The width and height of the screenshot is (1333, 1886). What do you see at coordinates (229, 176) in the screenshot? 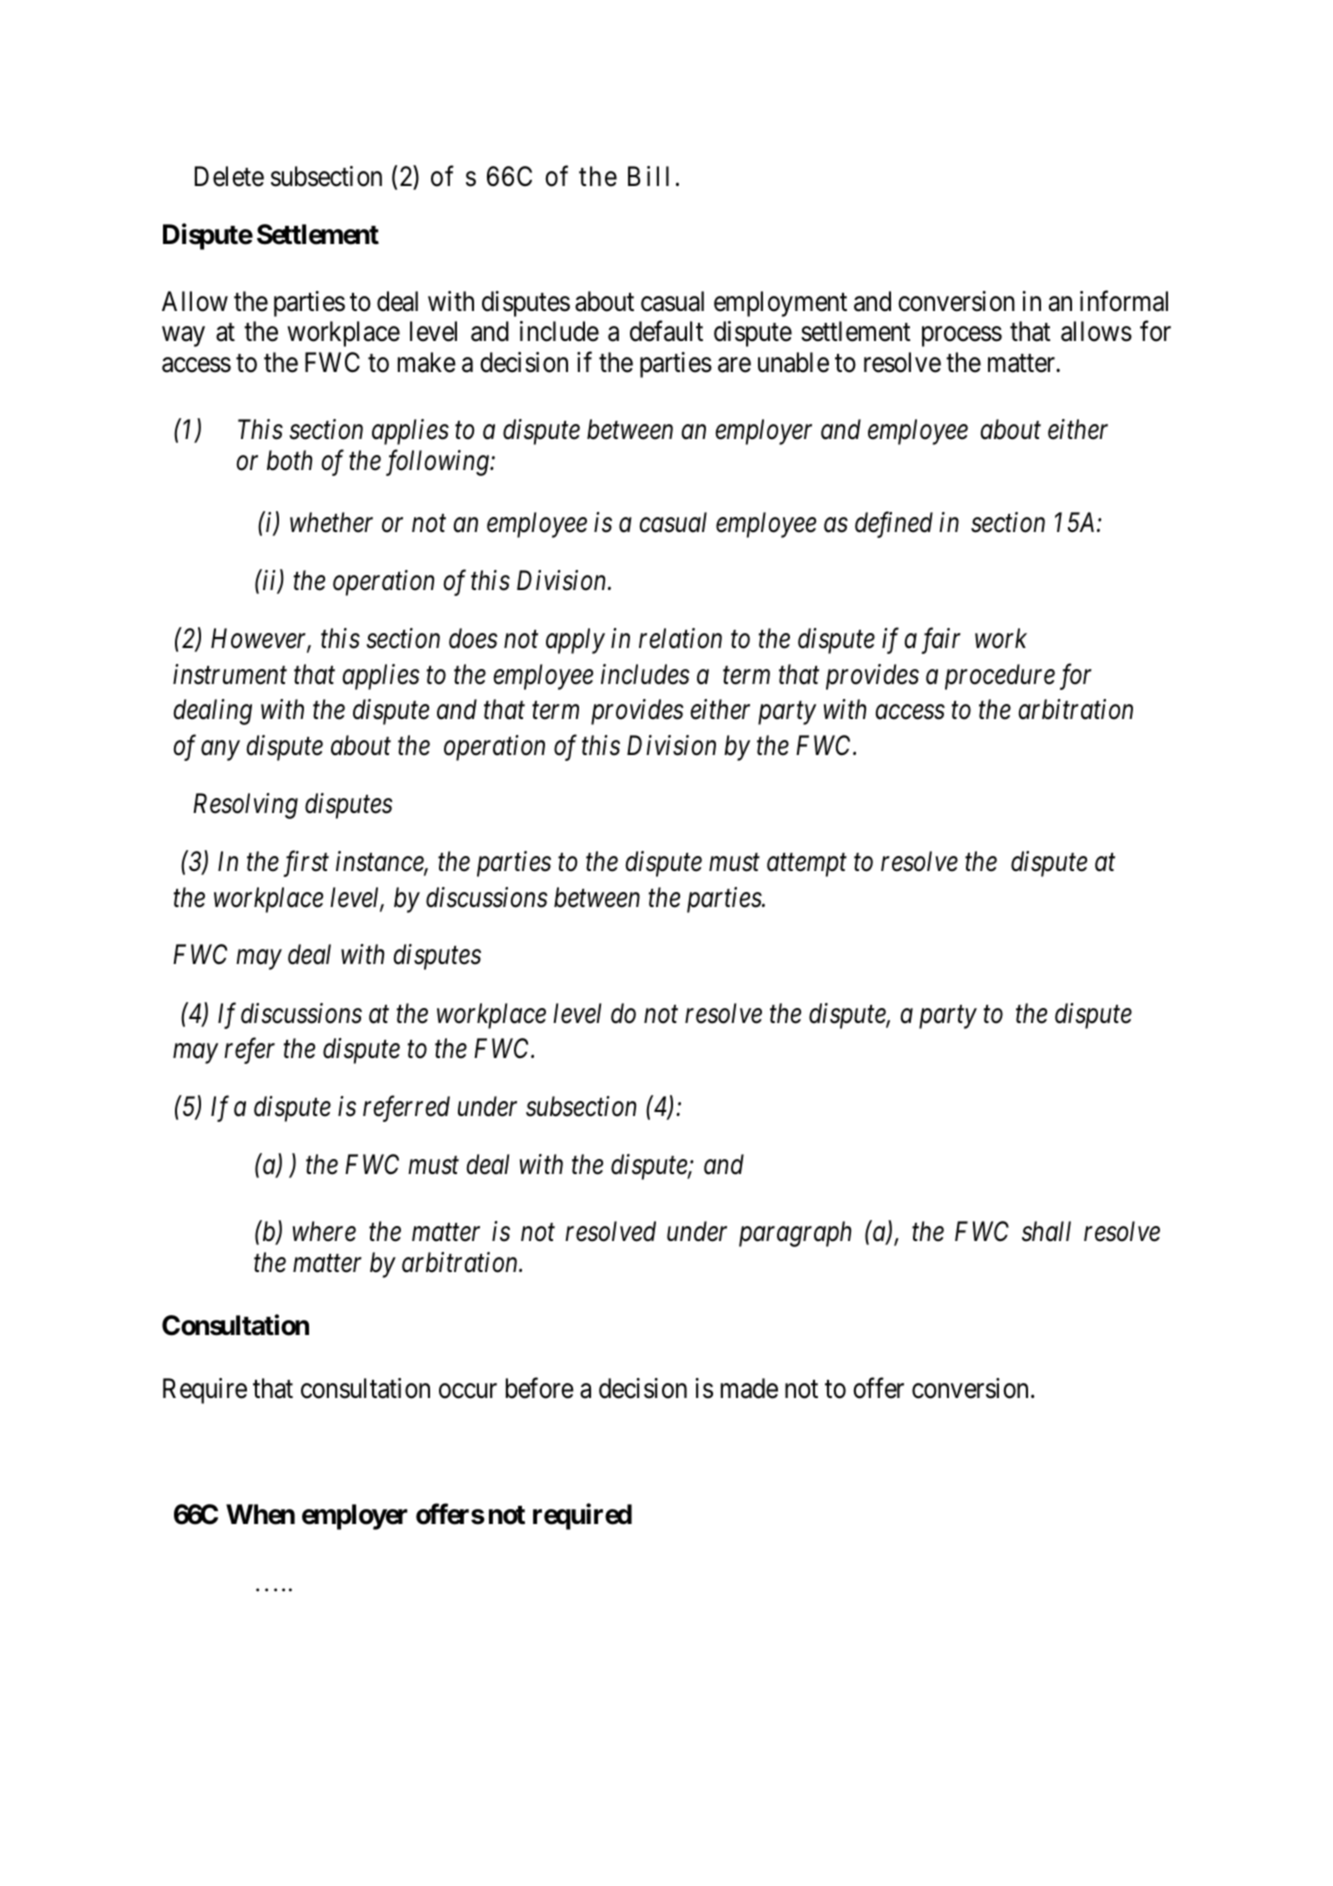
I see `Delete` at bounding box center [229, 176].
